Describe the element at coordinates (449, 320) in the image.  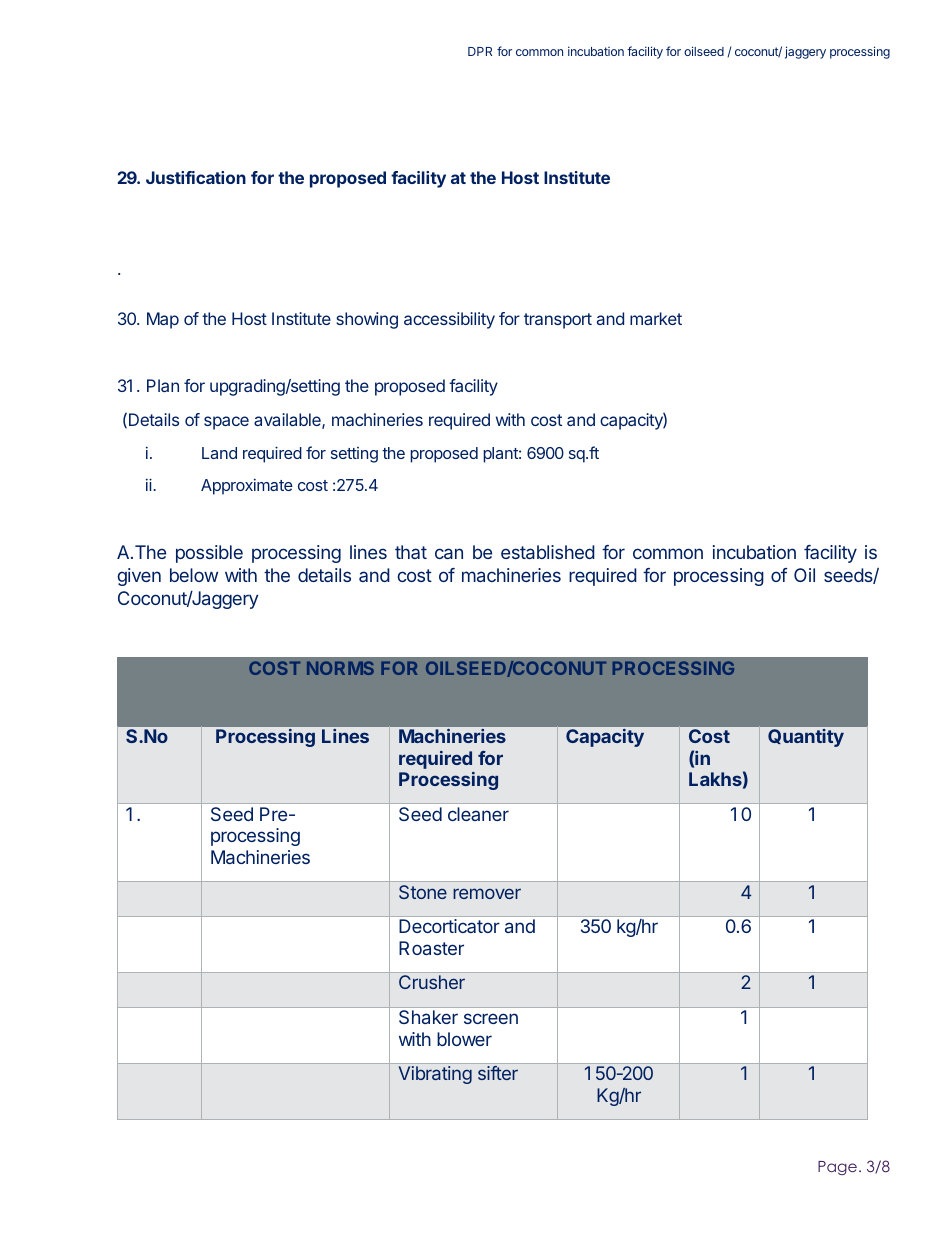
I see `accessibility` at that location.
